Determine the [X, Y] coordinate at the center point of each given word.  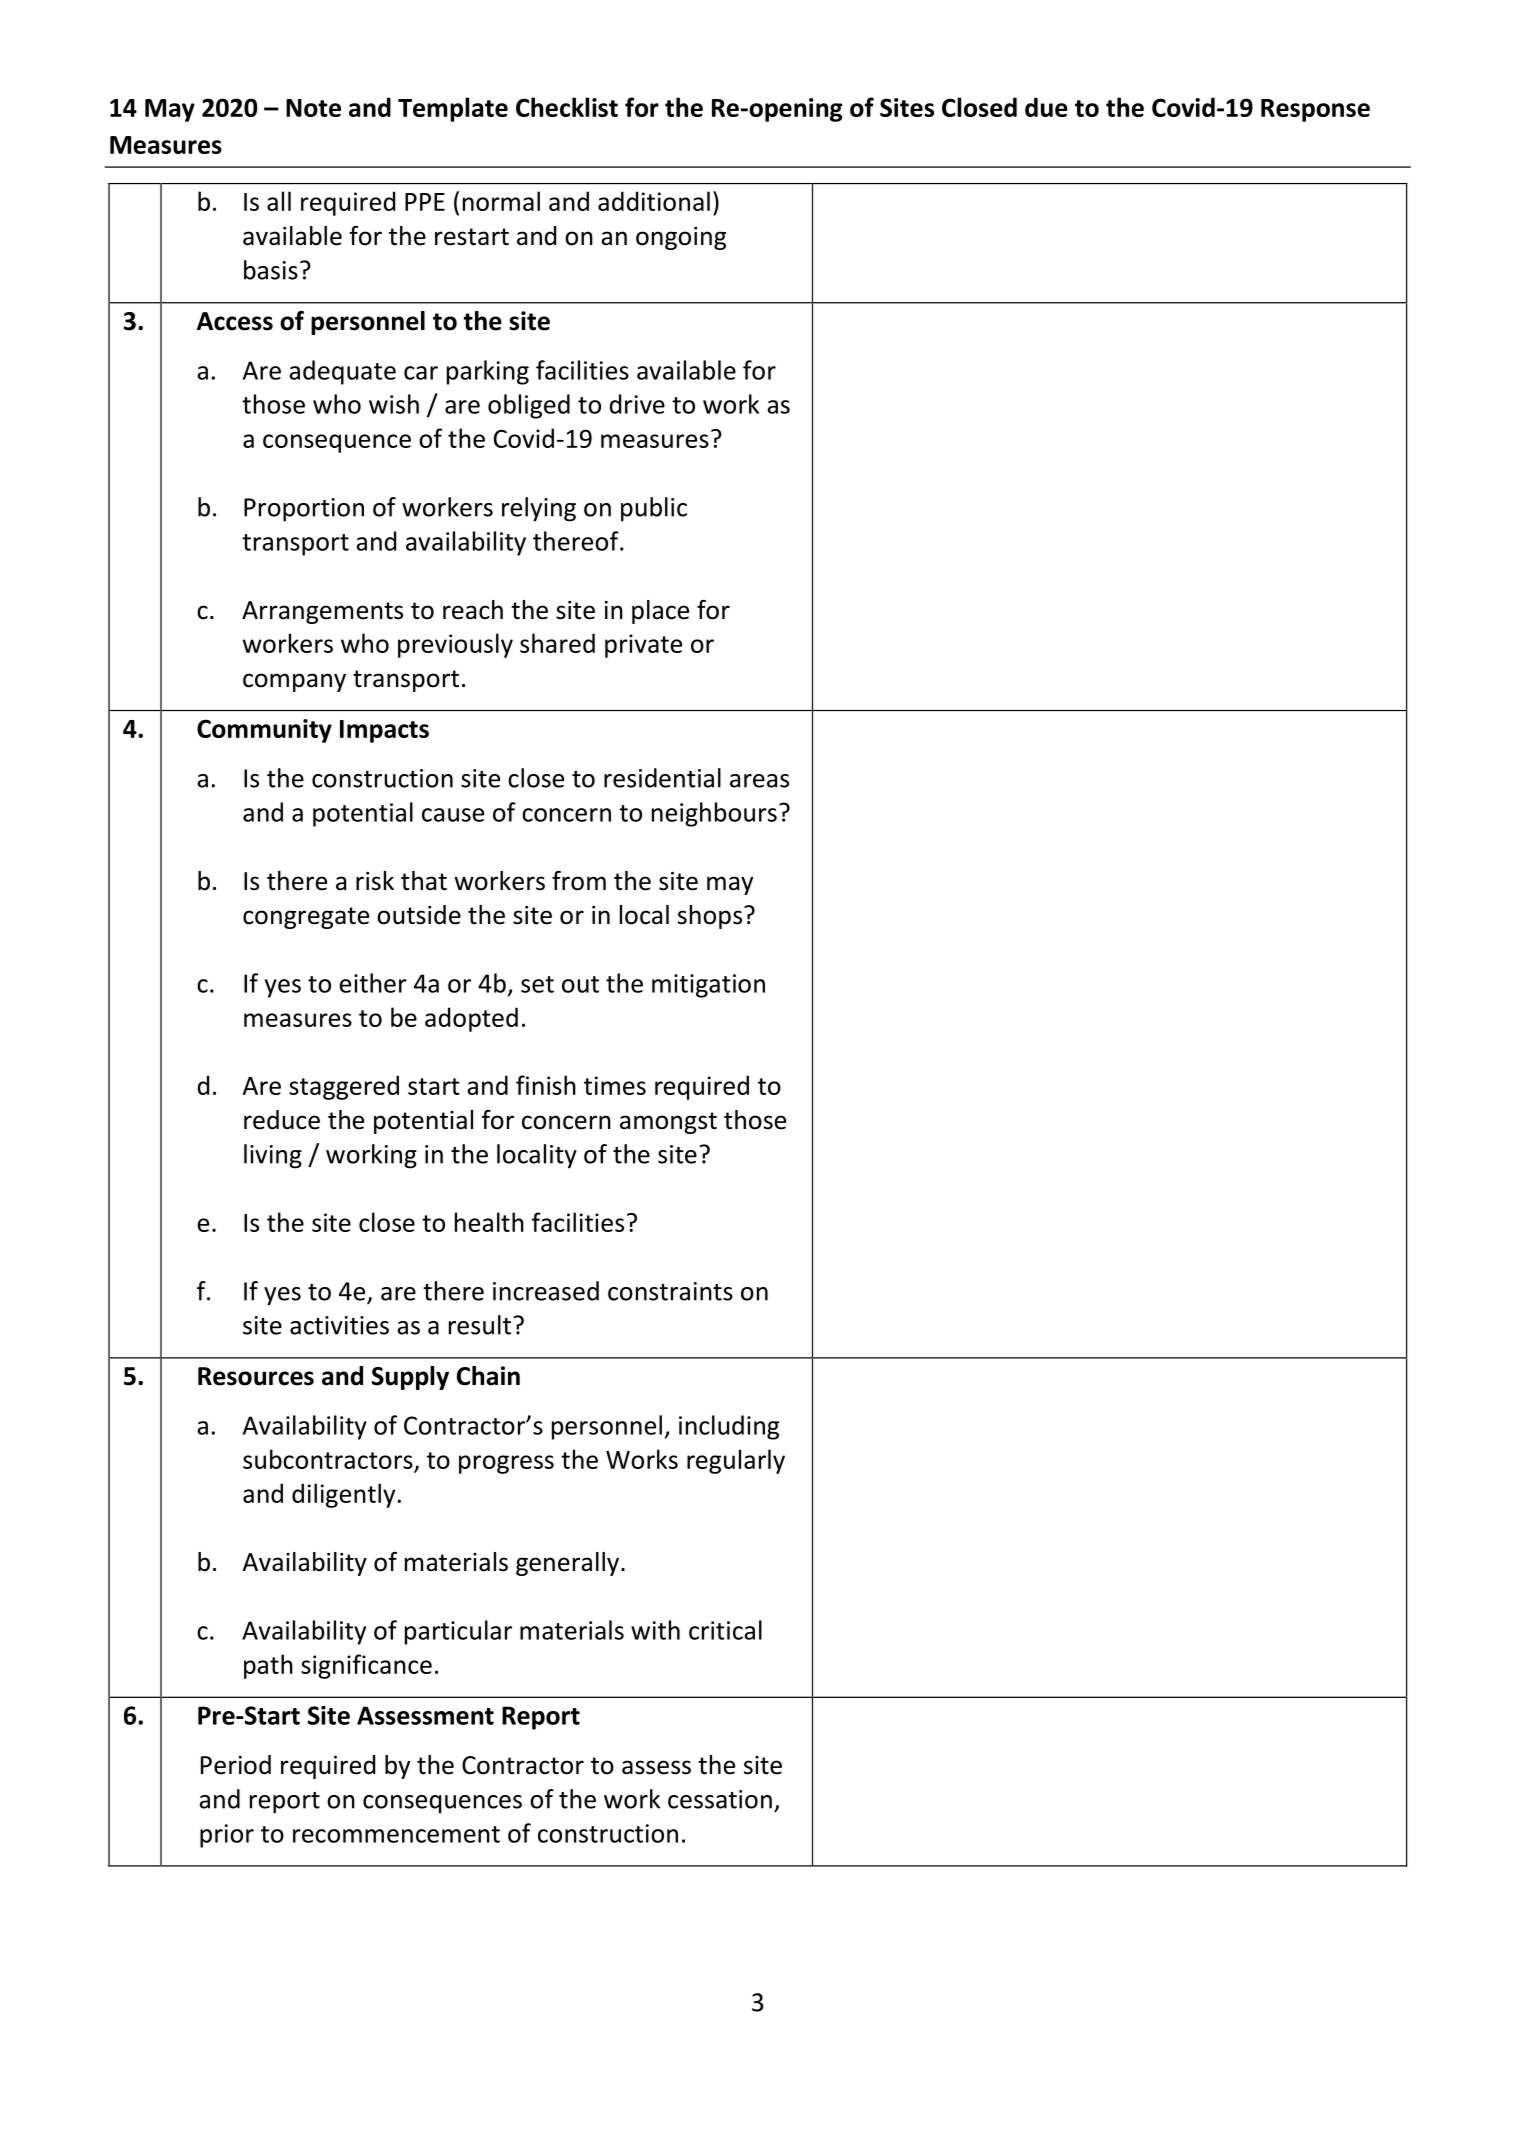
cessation [720, 1799]
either [373, 983]
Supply [410, 1378]
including [729, 1427]
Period [236, 1765]
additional [654, 201]
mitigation [708, 986]
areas [759, 781]
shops [711, 917]
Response [1315, 110]
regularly [736, 1461]
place [660, 612]
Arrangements [322, 612]
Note [313, 108]
